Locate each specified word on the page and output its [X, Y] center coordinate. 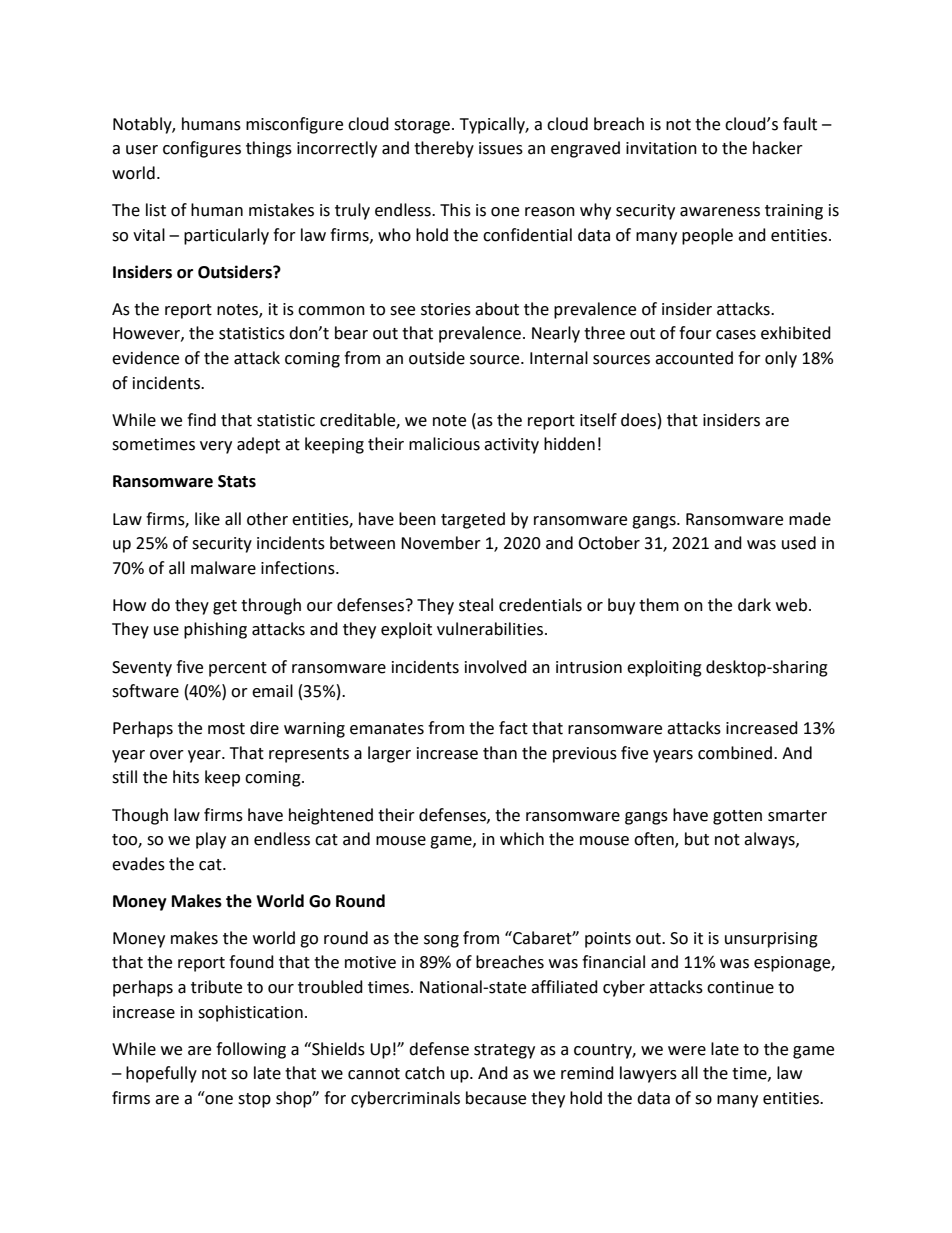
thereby [444, 149]
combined [736, 753]
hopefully [161, 1074]
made [810, 519]
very [216, 447]
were [687, 1051]
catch [425, 1073]
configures [202, 149]
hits [186, 777]
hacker [778, 148]
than [500, 753]
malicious [444, 444]
